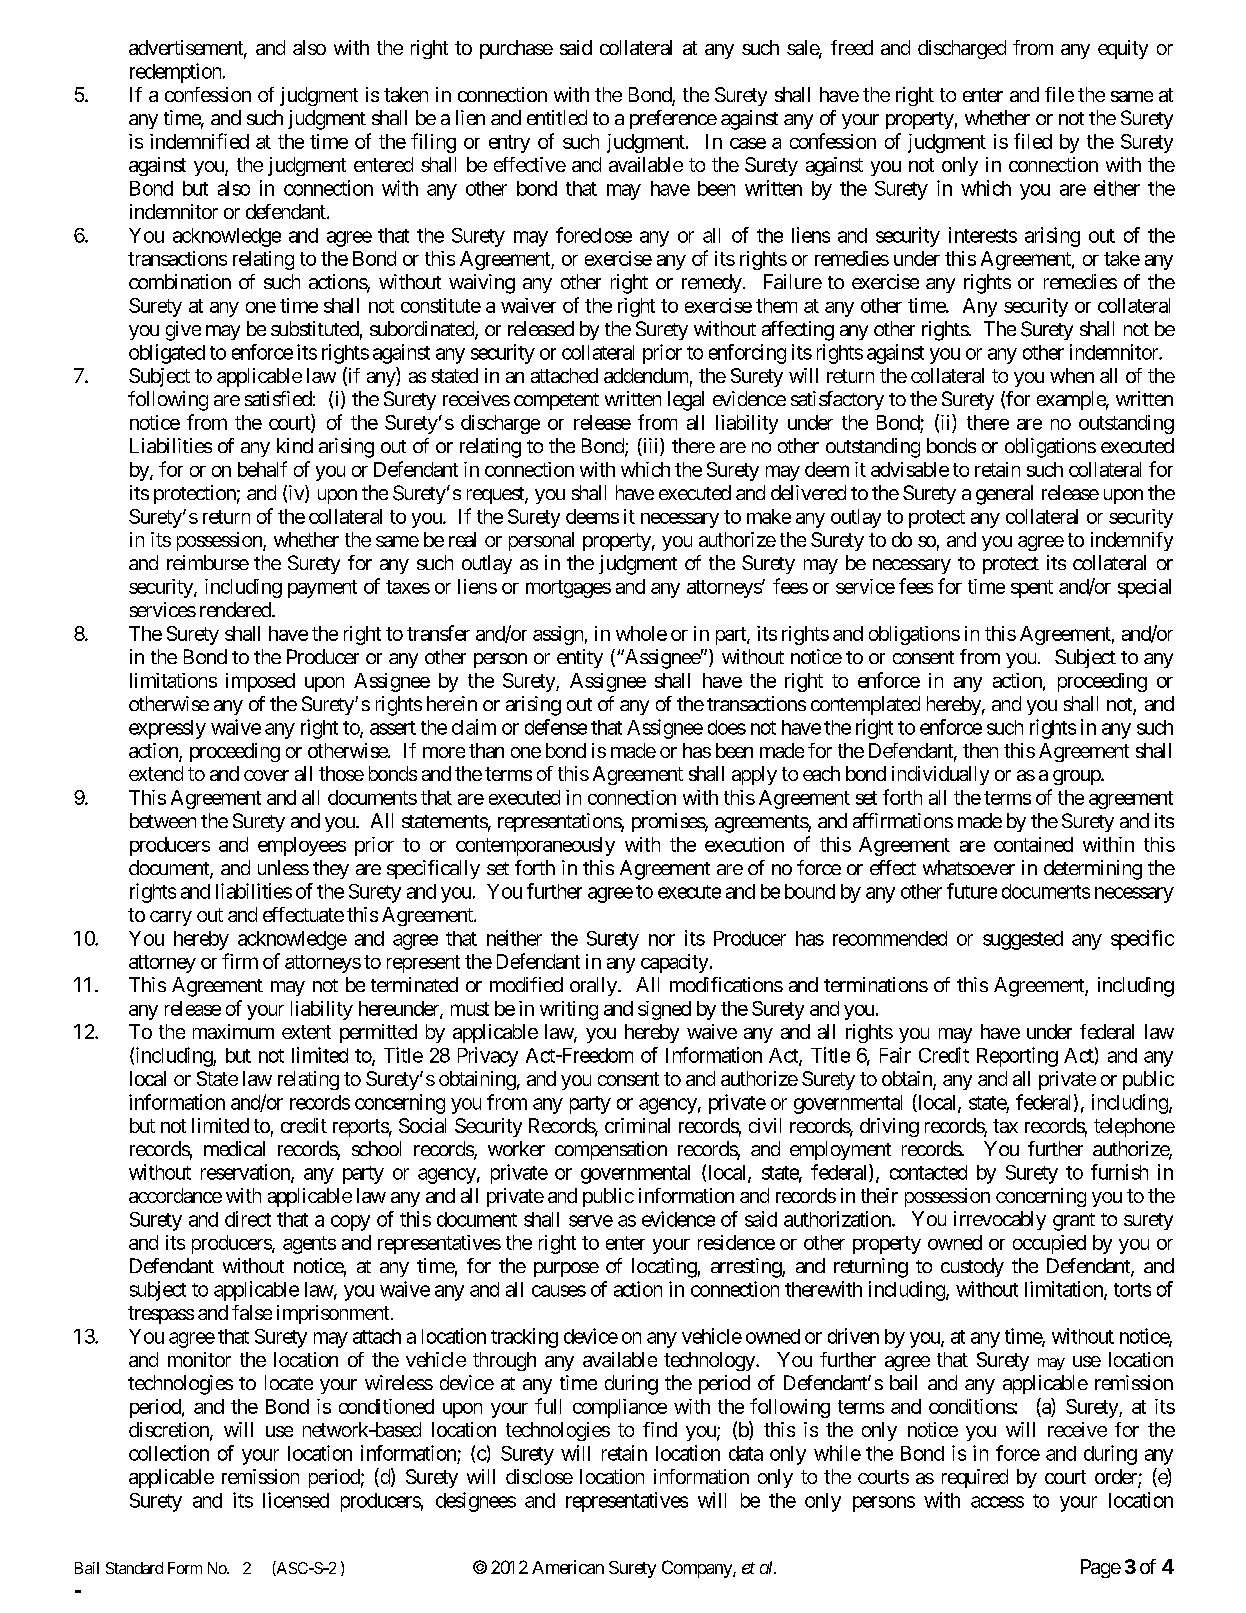 This screenshot has height=1613, width=1246. I want to click on payment, so click(322, 589).
